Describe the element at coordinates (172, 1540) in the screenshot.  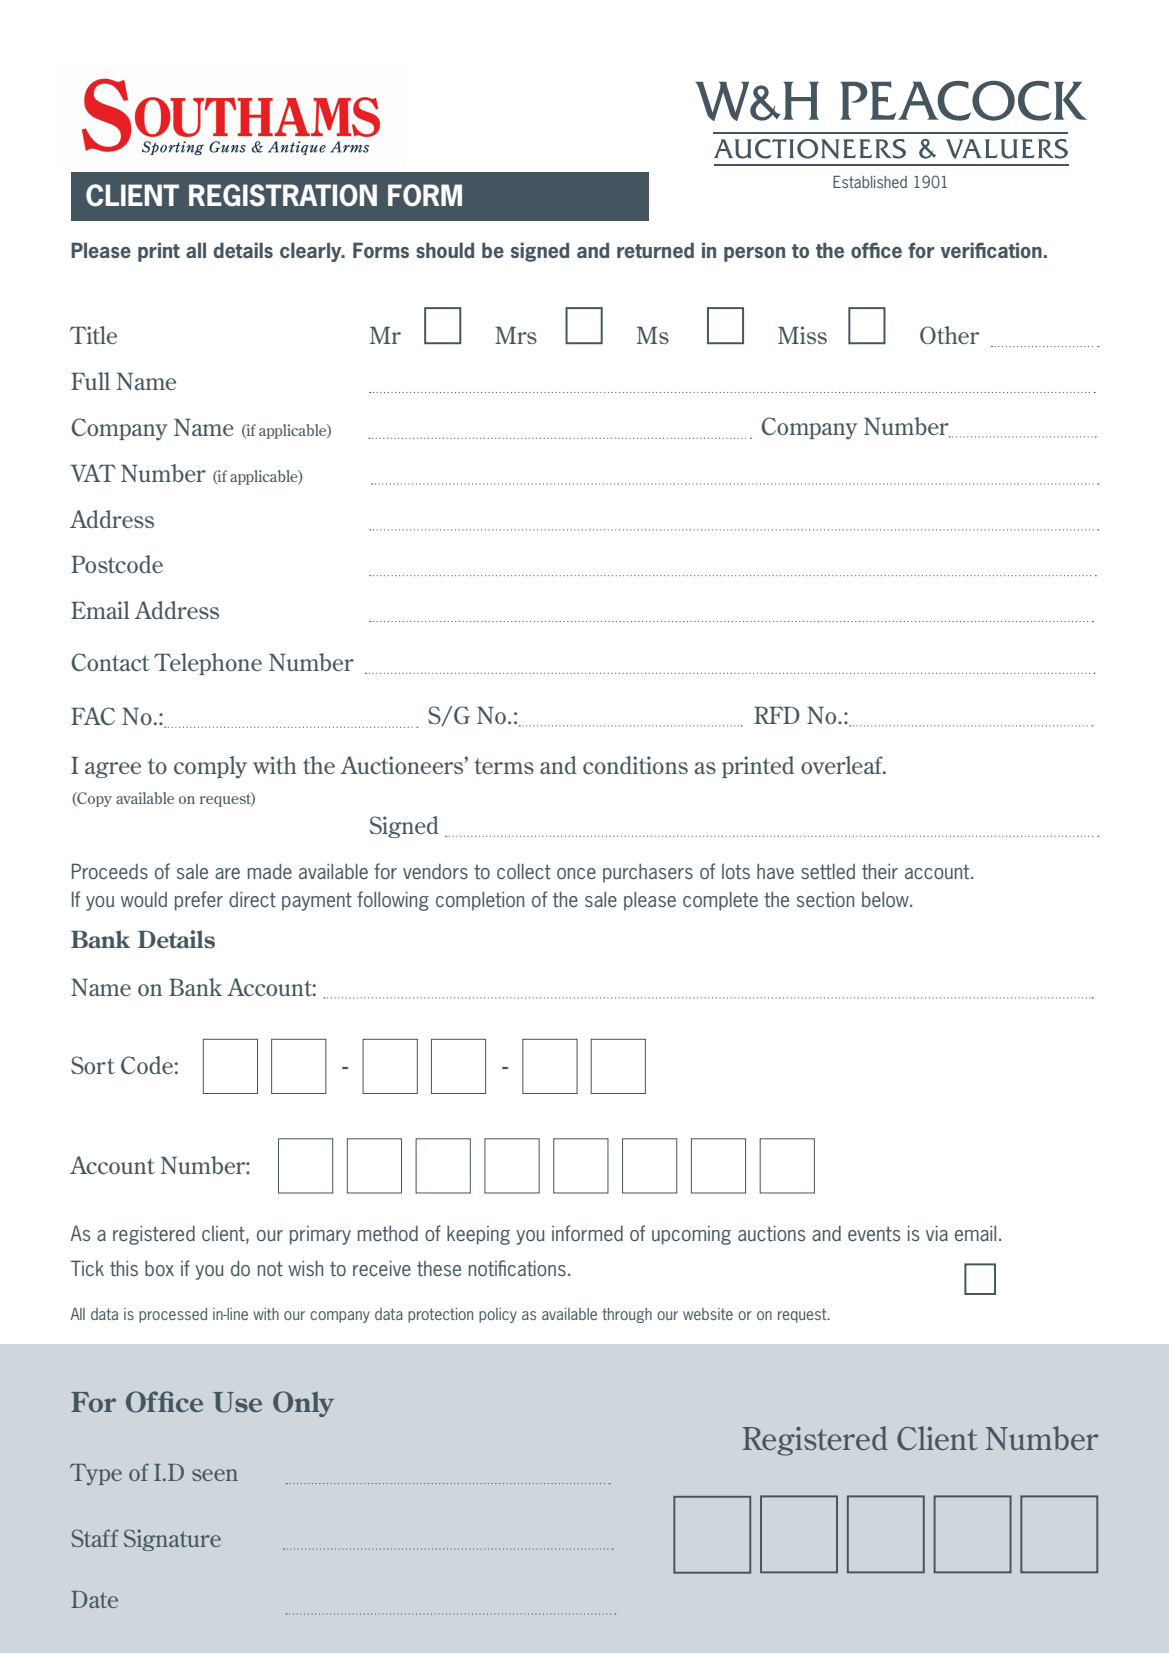
I see `Signature` at that location.
